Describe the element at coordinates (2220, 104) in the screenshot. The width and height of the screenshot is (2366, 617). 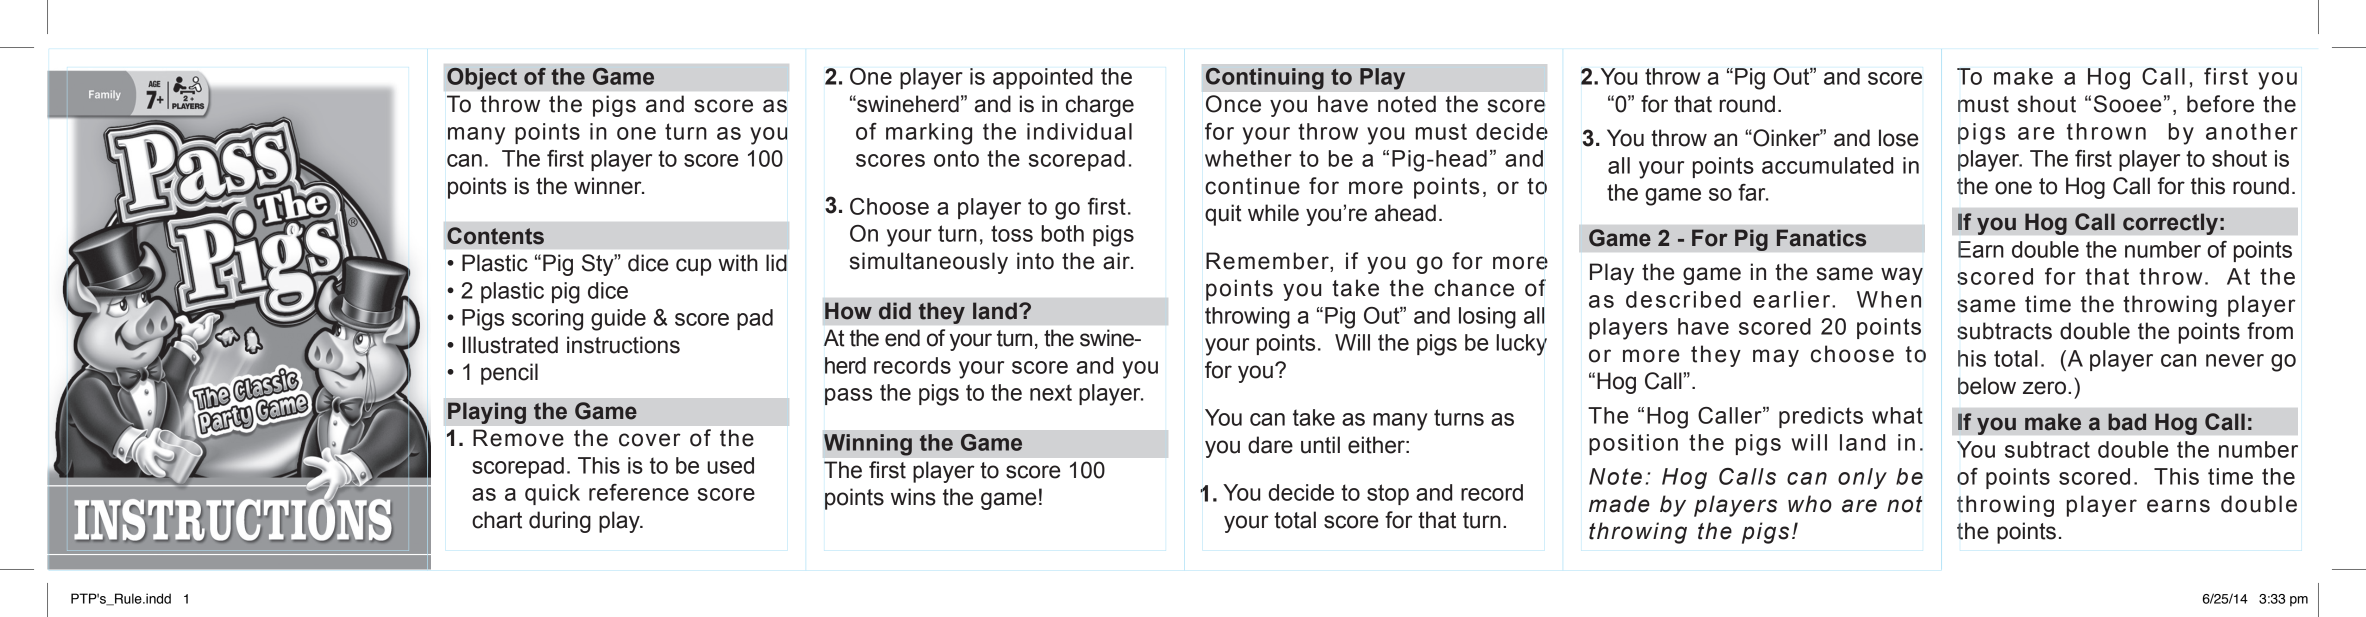
I see `before` at that location.
